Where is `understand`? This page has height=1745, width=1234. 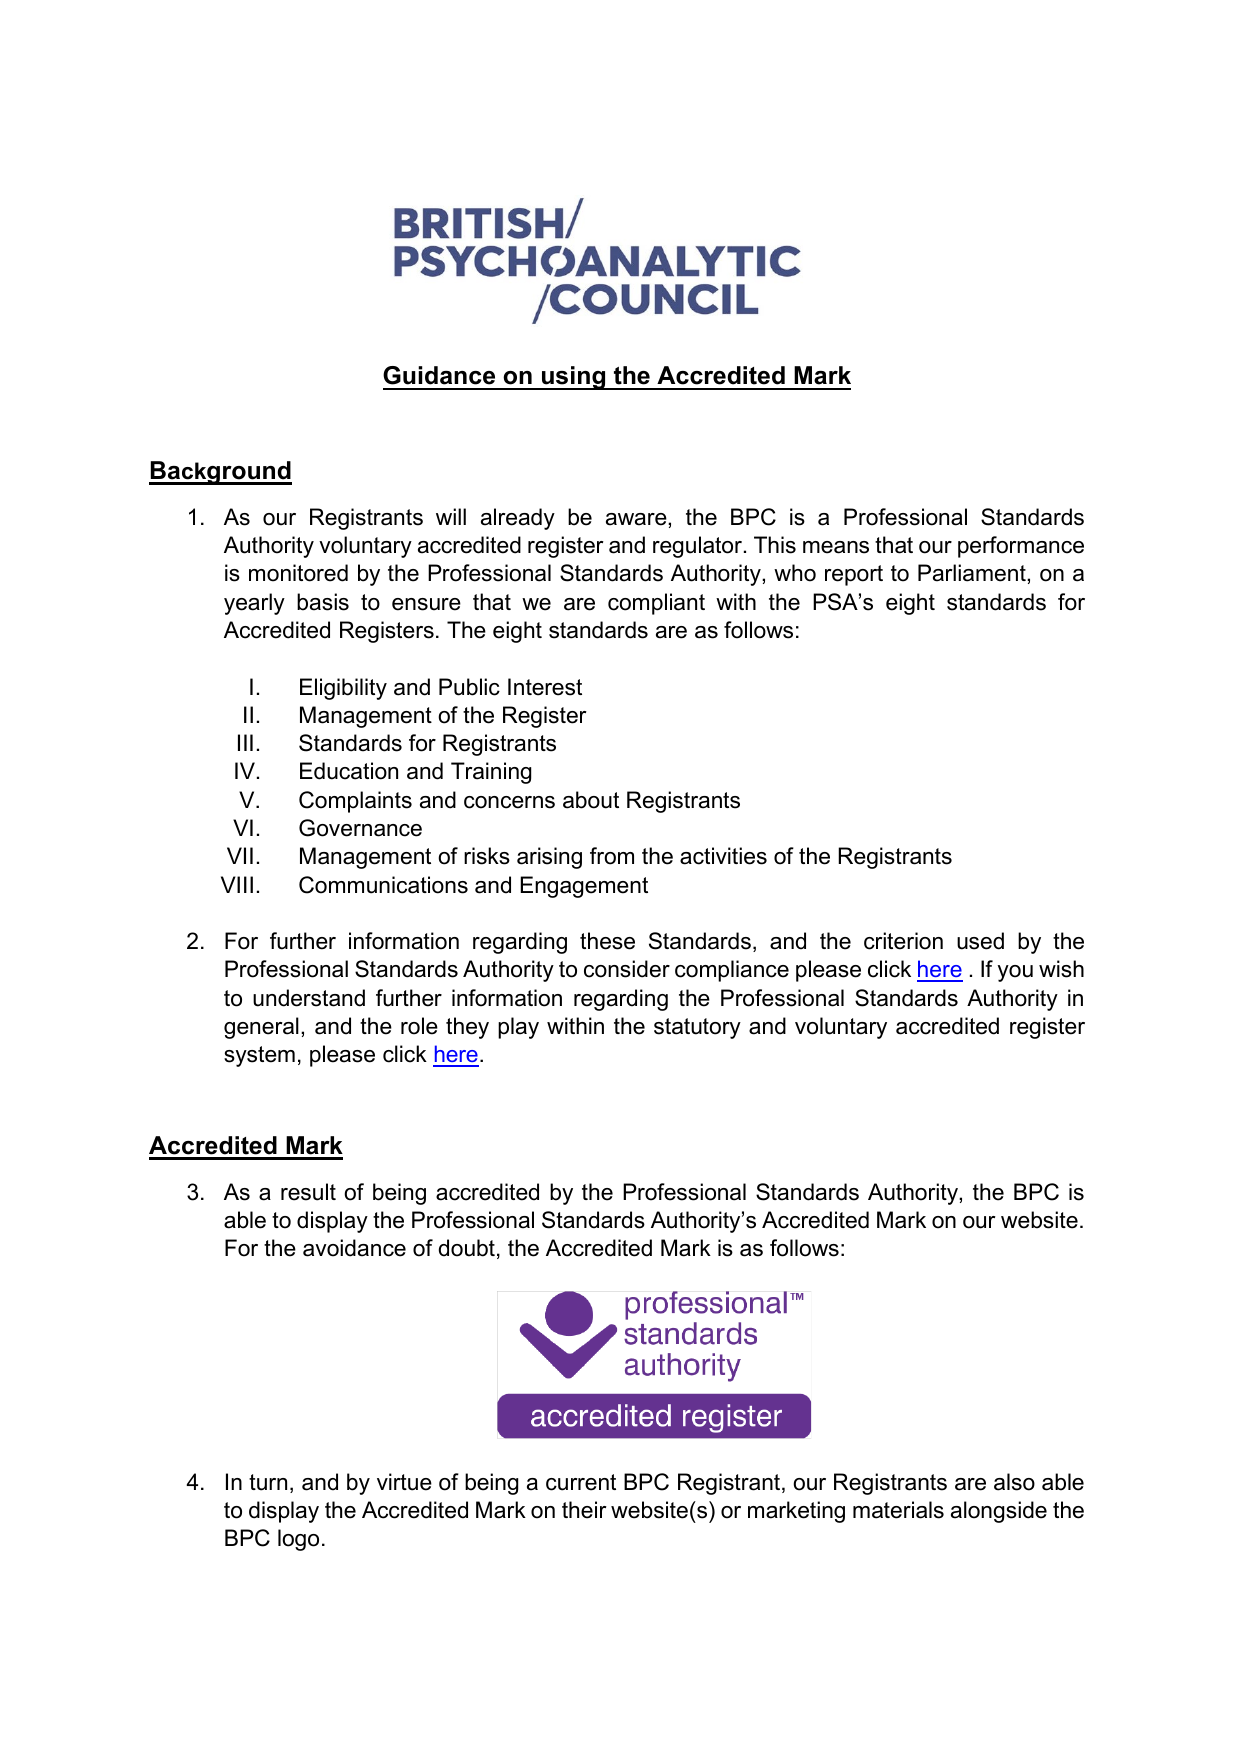 understand is located at coordinates (309, 998).
